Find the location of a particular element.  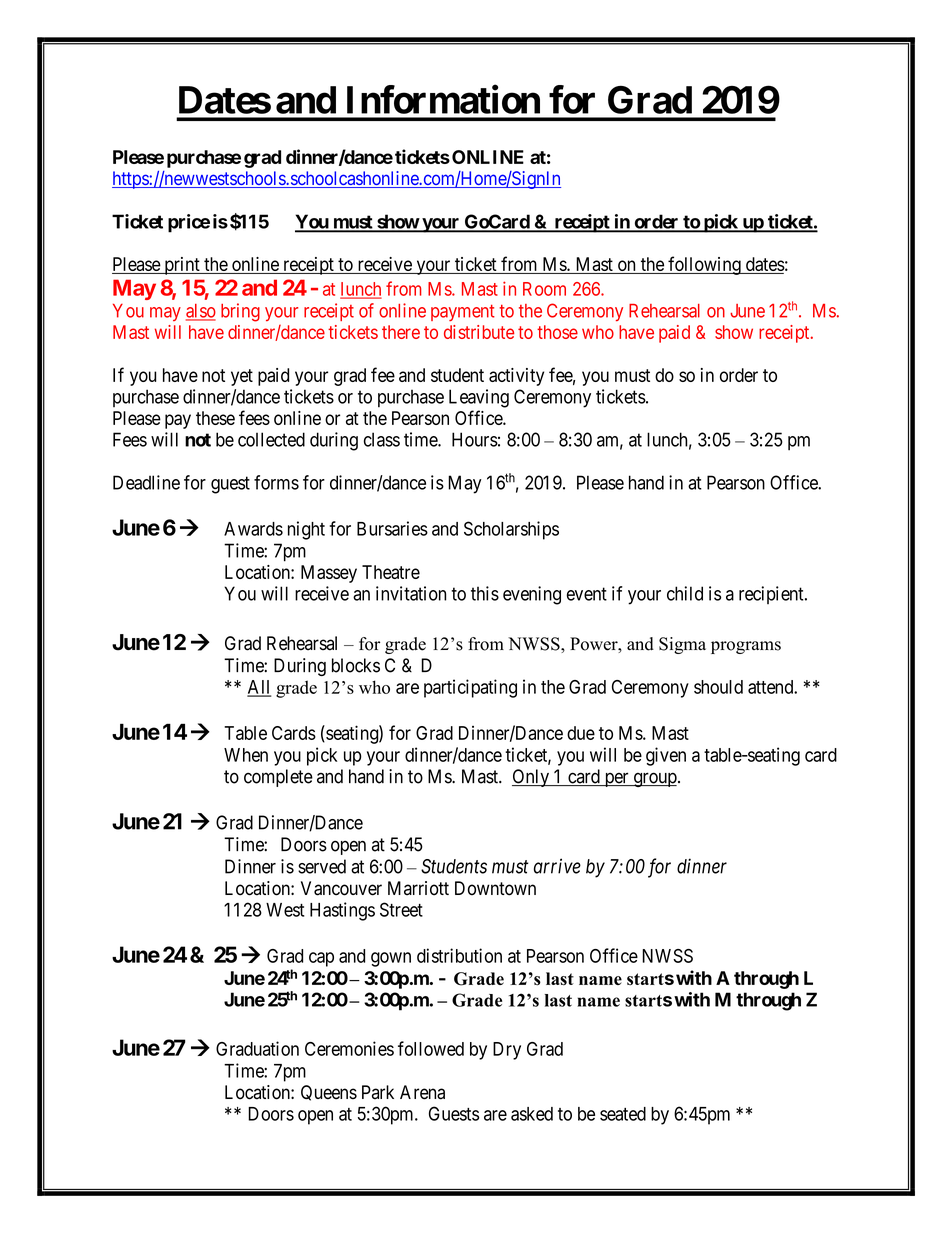

should is located at coordinates (718, 687).
